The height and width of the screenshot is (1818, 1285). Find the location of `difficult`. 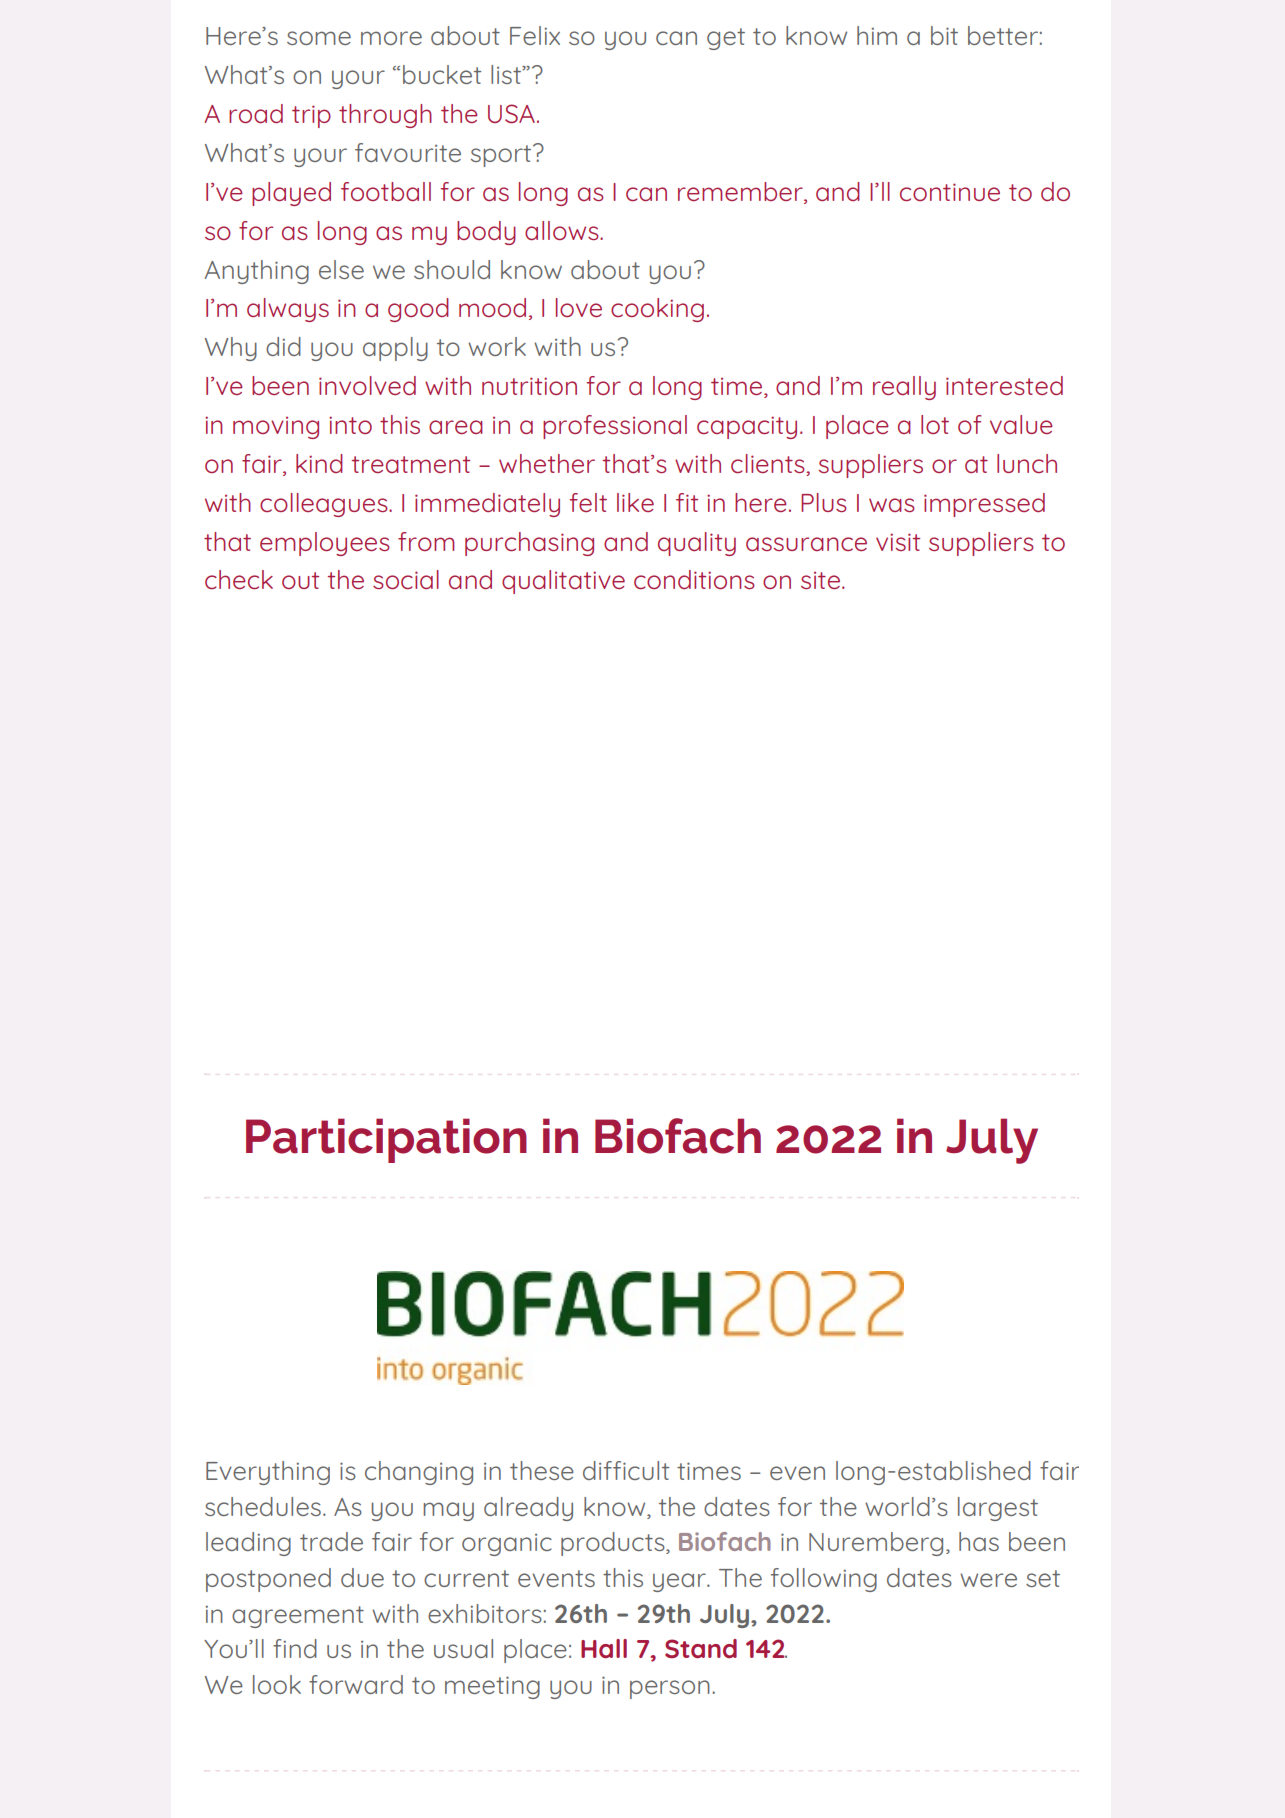

difficult is located at coordinates (626, 1470).
